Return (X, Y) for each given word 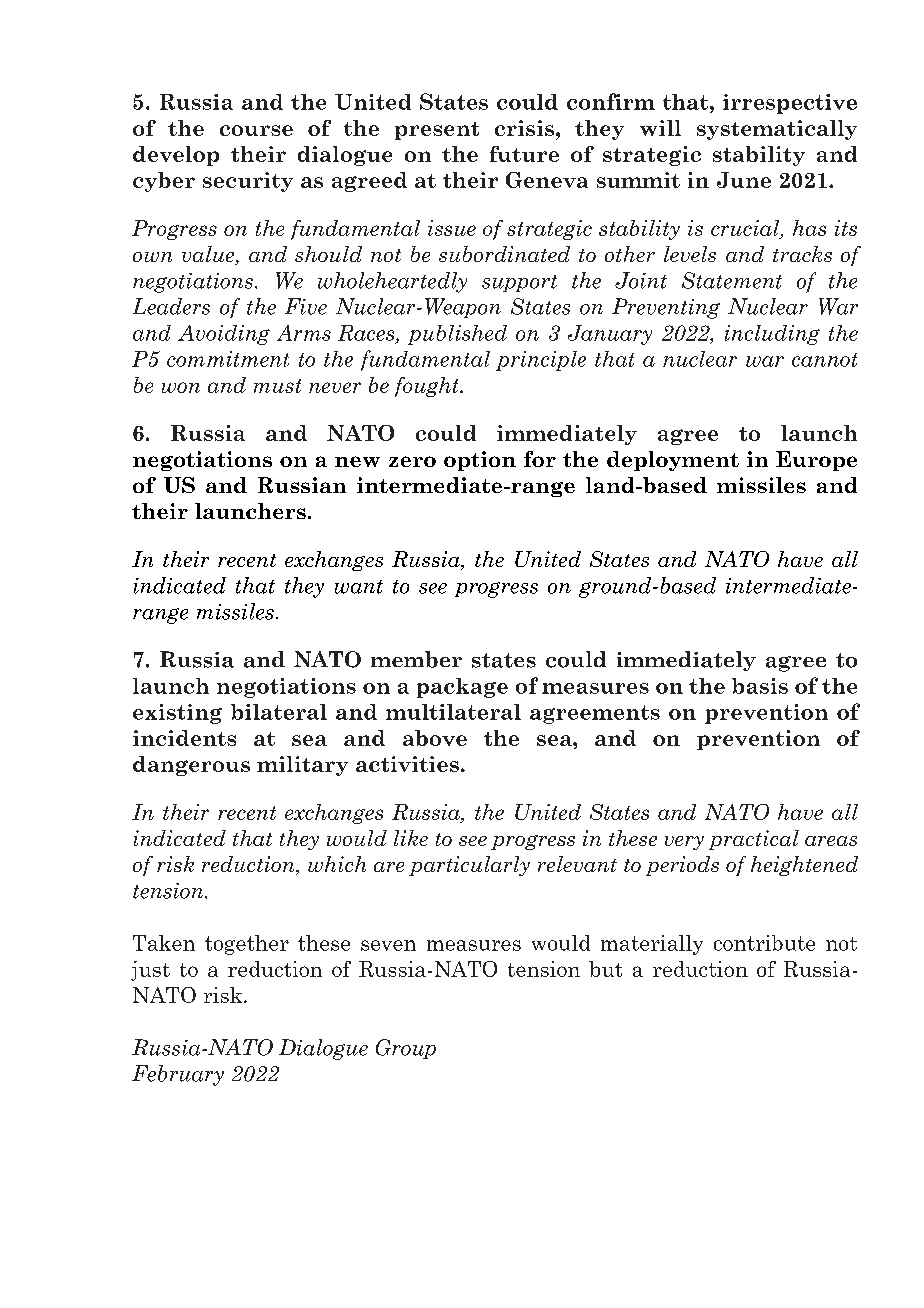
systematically (777, 130)
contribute (764, 943)
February (178, 1075)
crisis (526, 128)
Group (406, 1049)
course (256, 130)
